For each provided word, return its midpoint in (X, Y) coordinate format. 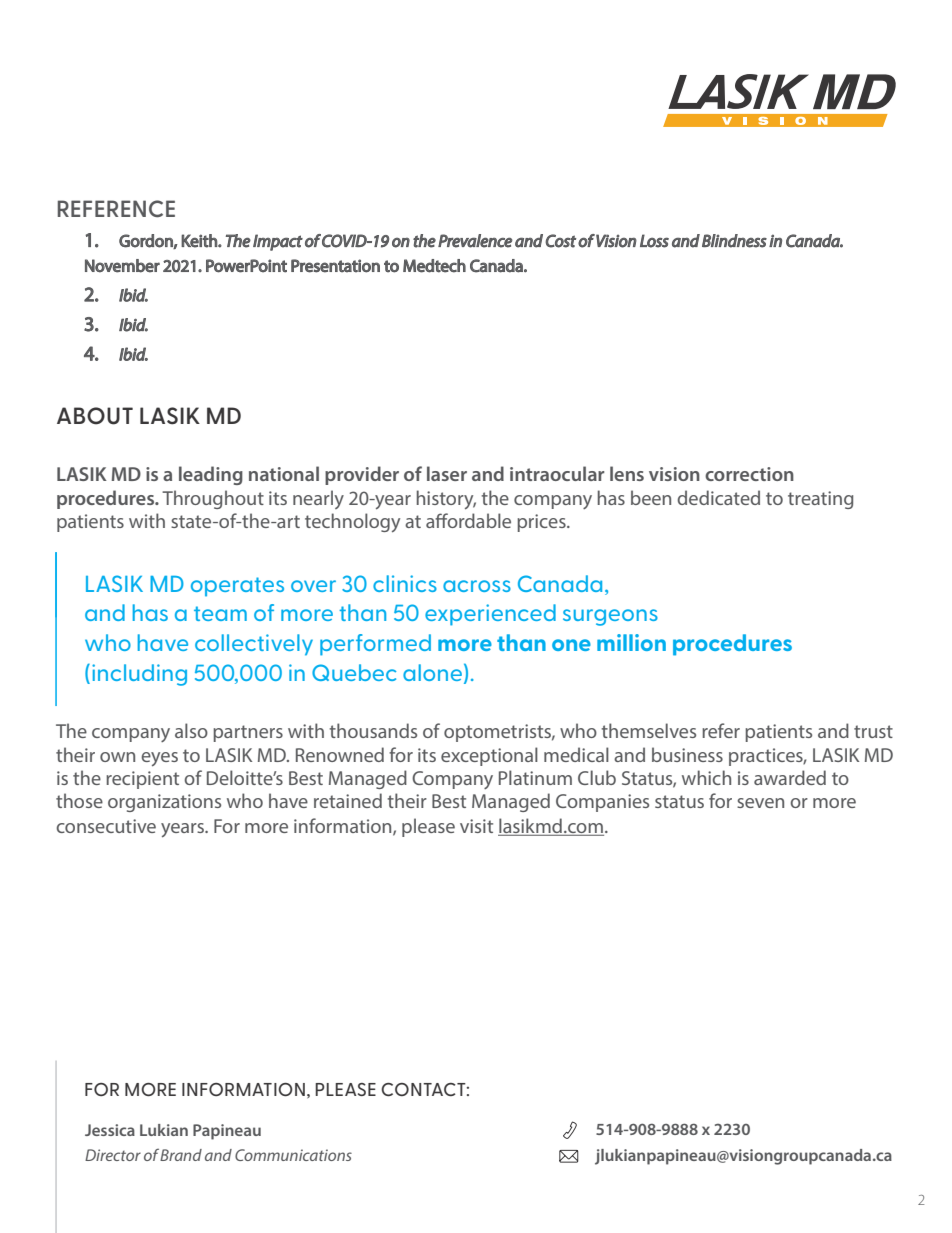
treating (820, 500)
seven (760, 803)
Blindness (734, 241)
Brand (181, 1155)
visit (476, 826)
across (477, 586)
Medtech (434, 266)
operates (237, 587)
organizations (164, 803)
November (122, 266)
